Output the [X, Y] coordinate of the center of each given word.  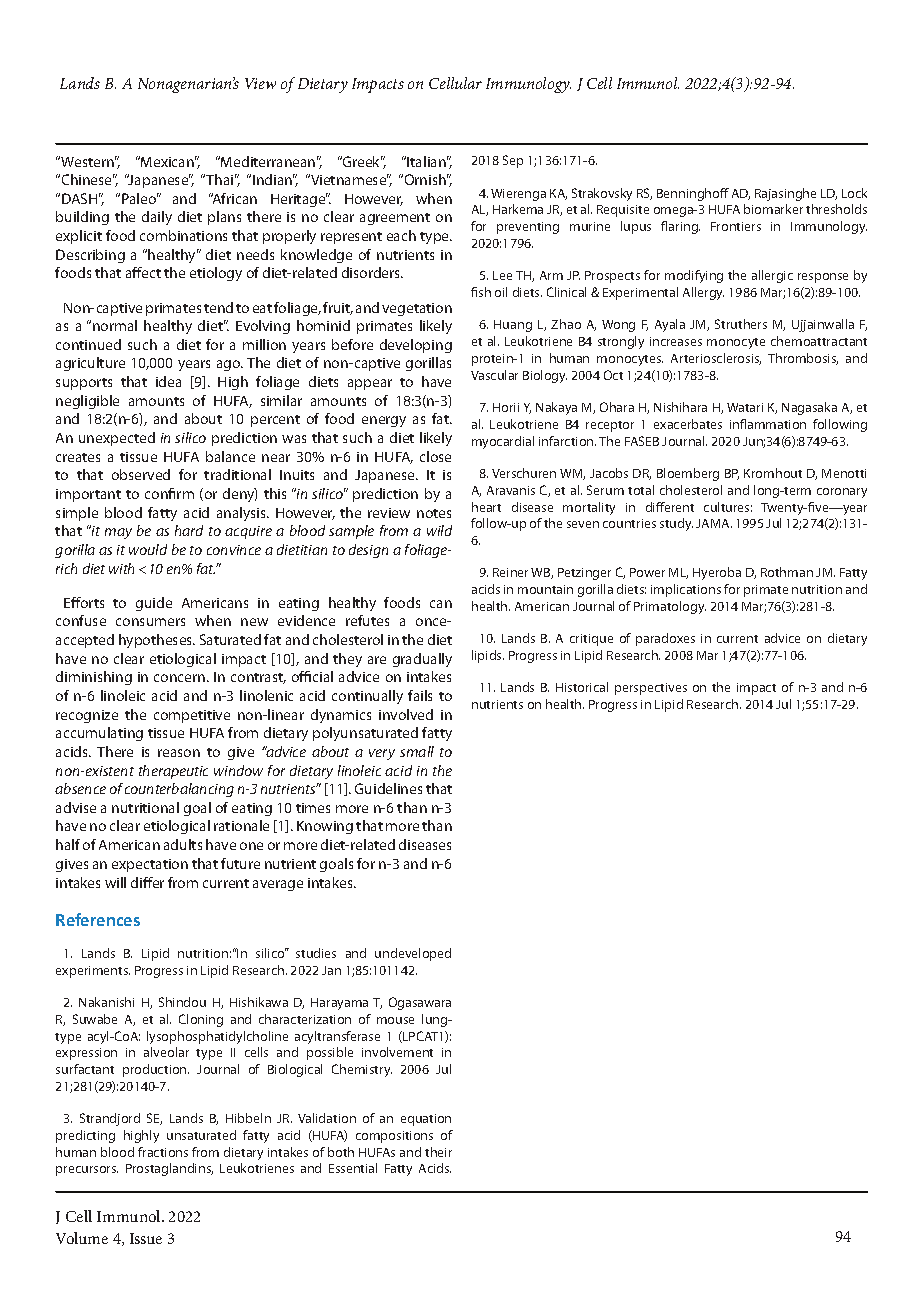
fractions [163, 1152]
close [435, 456]
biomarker [773, 209]
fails [420, 695]
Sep [513, 161]
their [438, 1152]
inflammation [768, 424]
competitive [192, 716]
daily [157, 218]
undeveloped [413, 954]
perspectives [651, 689]
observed [141, 474]
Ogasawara [420, 1003]
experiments [93, 972]
